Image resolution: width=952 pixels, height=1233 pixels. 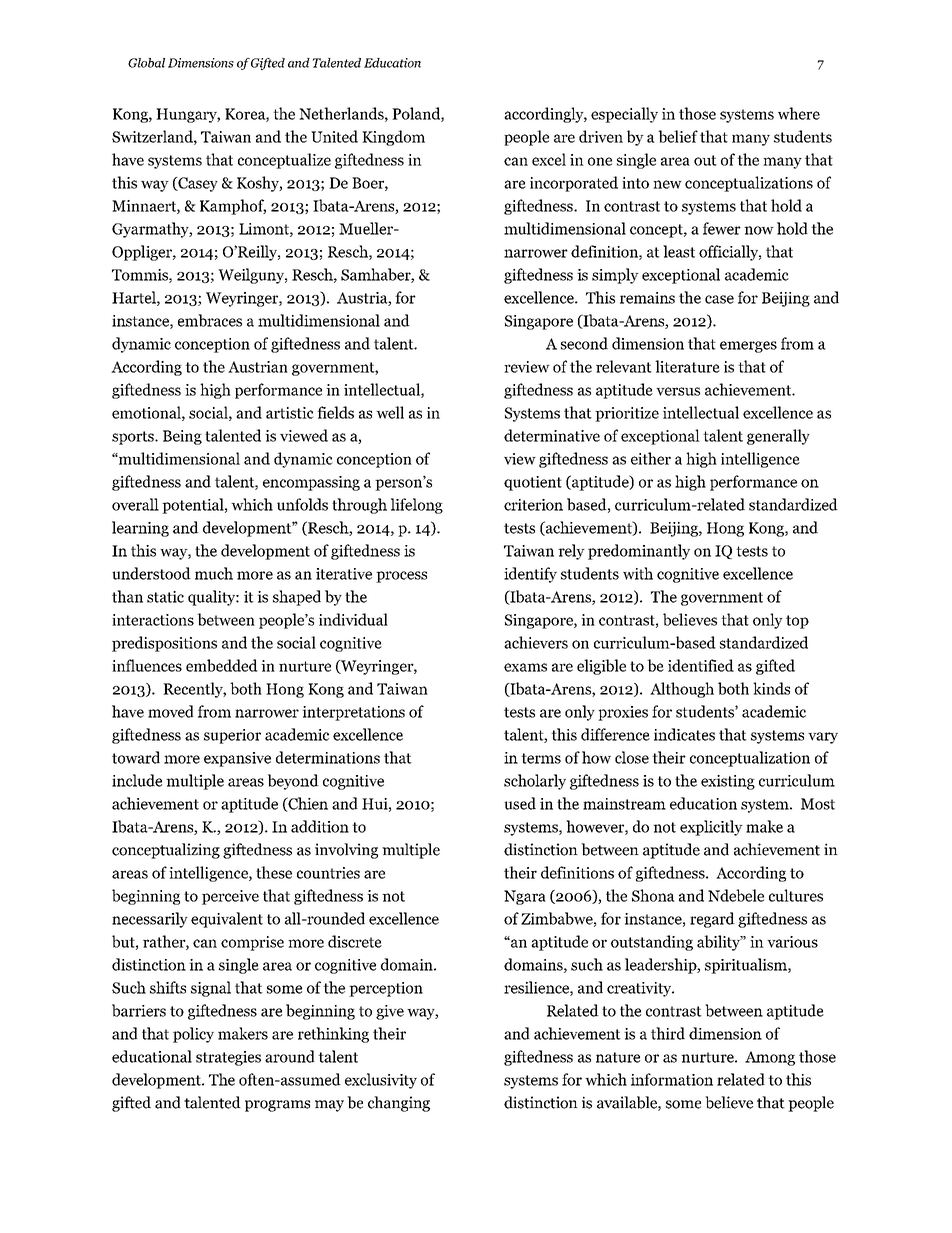 I want to click on much, so click(x=214, y=573).
